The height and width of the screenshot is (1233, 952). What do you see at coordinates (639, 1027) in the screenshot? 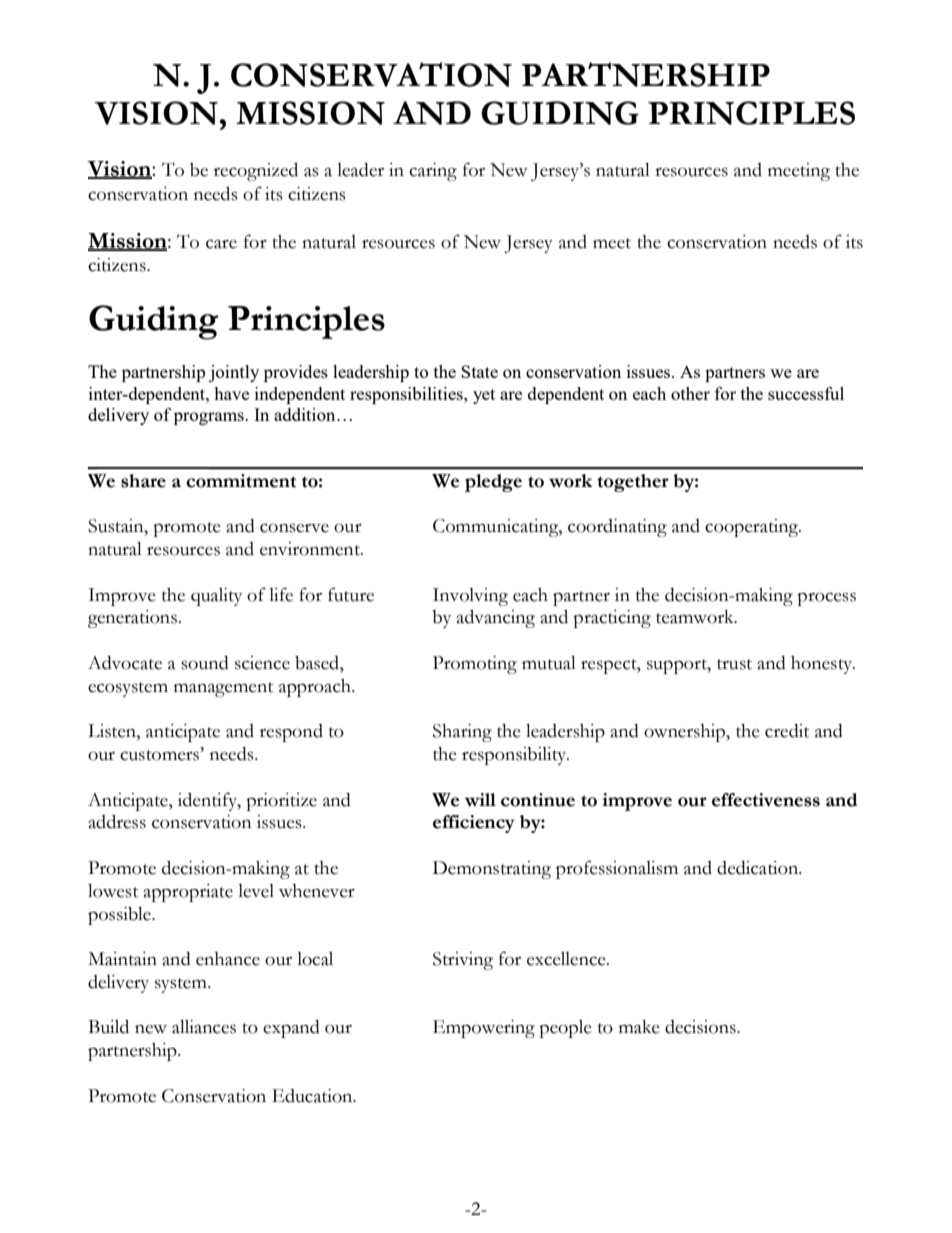
I see `make` at bounding box center [639, 1027].
